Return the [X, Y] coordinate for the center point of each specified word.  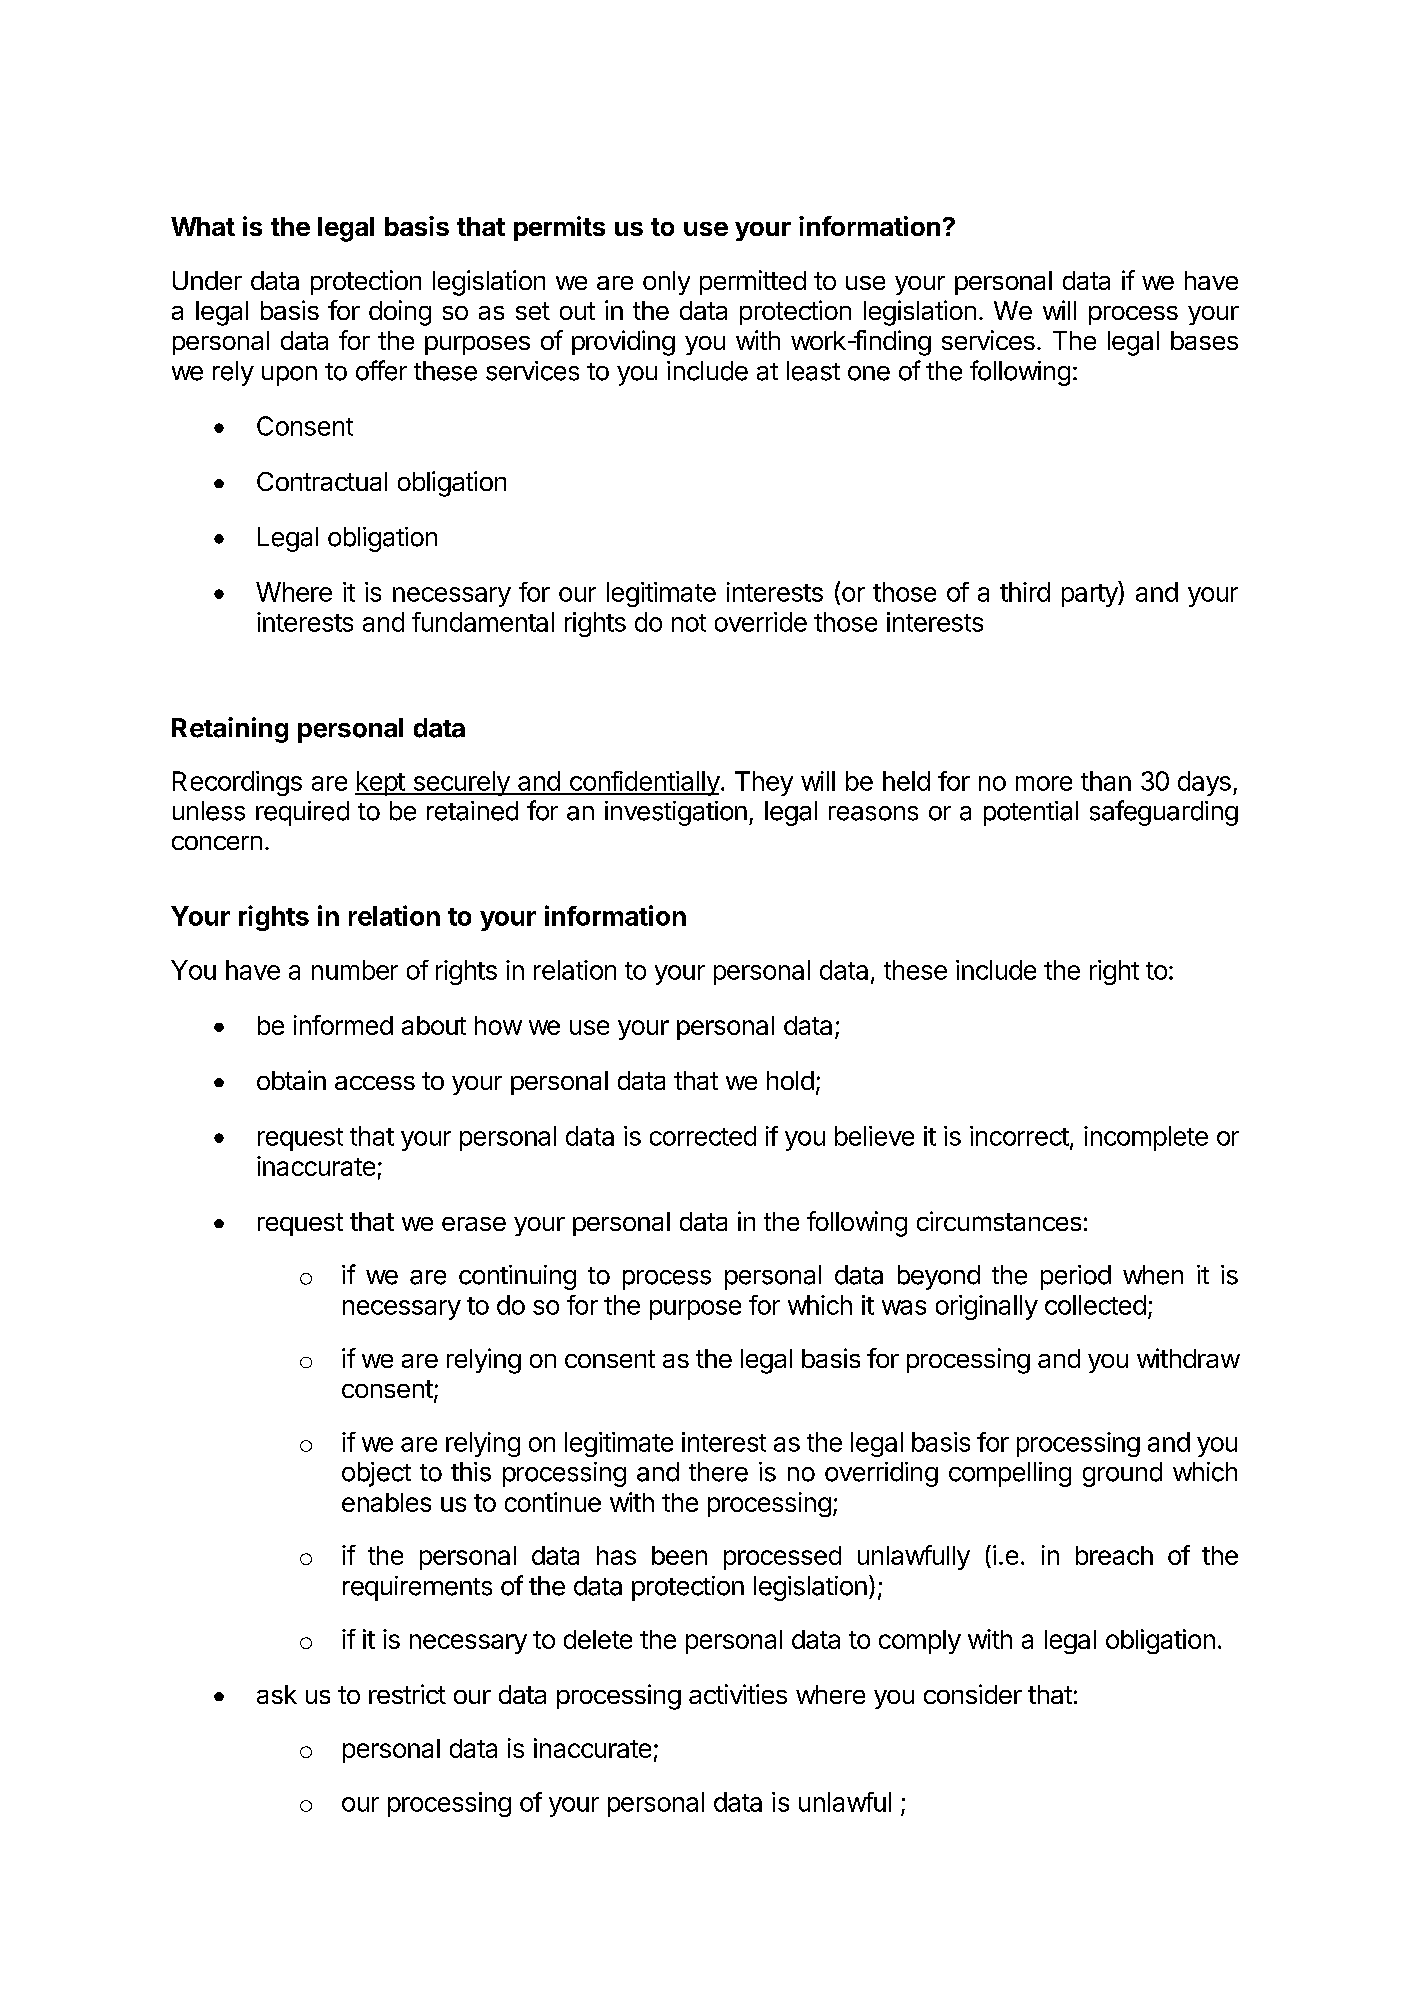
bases [1204, 340]
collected [1095, 1305]
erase [474, 1224]
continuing [517, 1277]
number [355, 970]
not [689, 623]
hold [790, 1080]
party [1090, 594]
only [666, 283]
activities [738, 1694]
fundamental [483, 622]
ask [277, 1694]
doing [400, 313]
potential [1031, 813]
